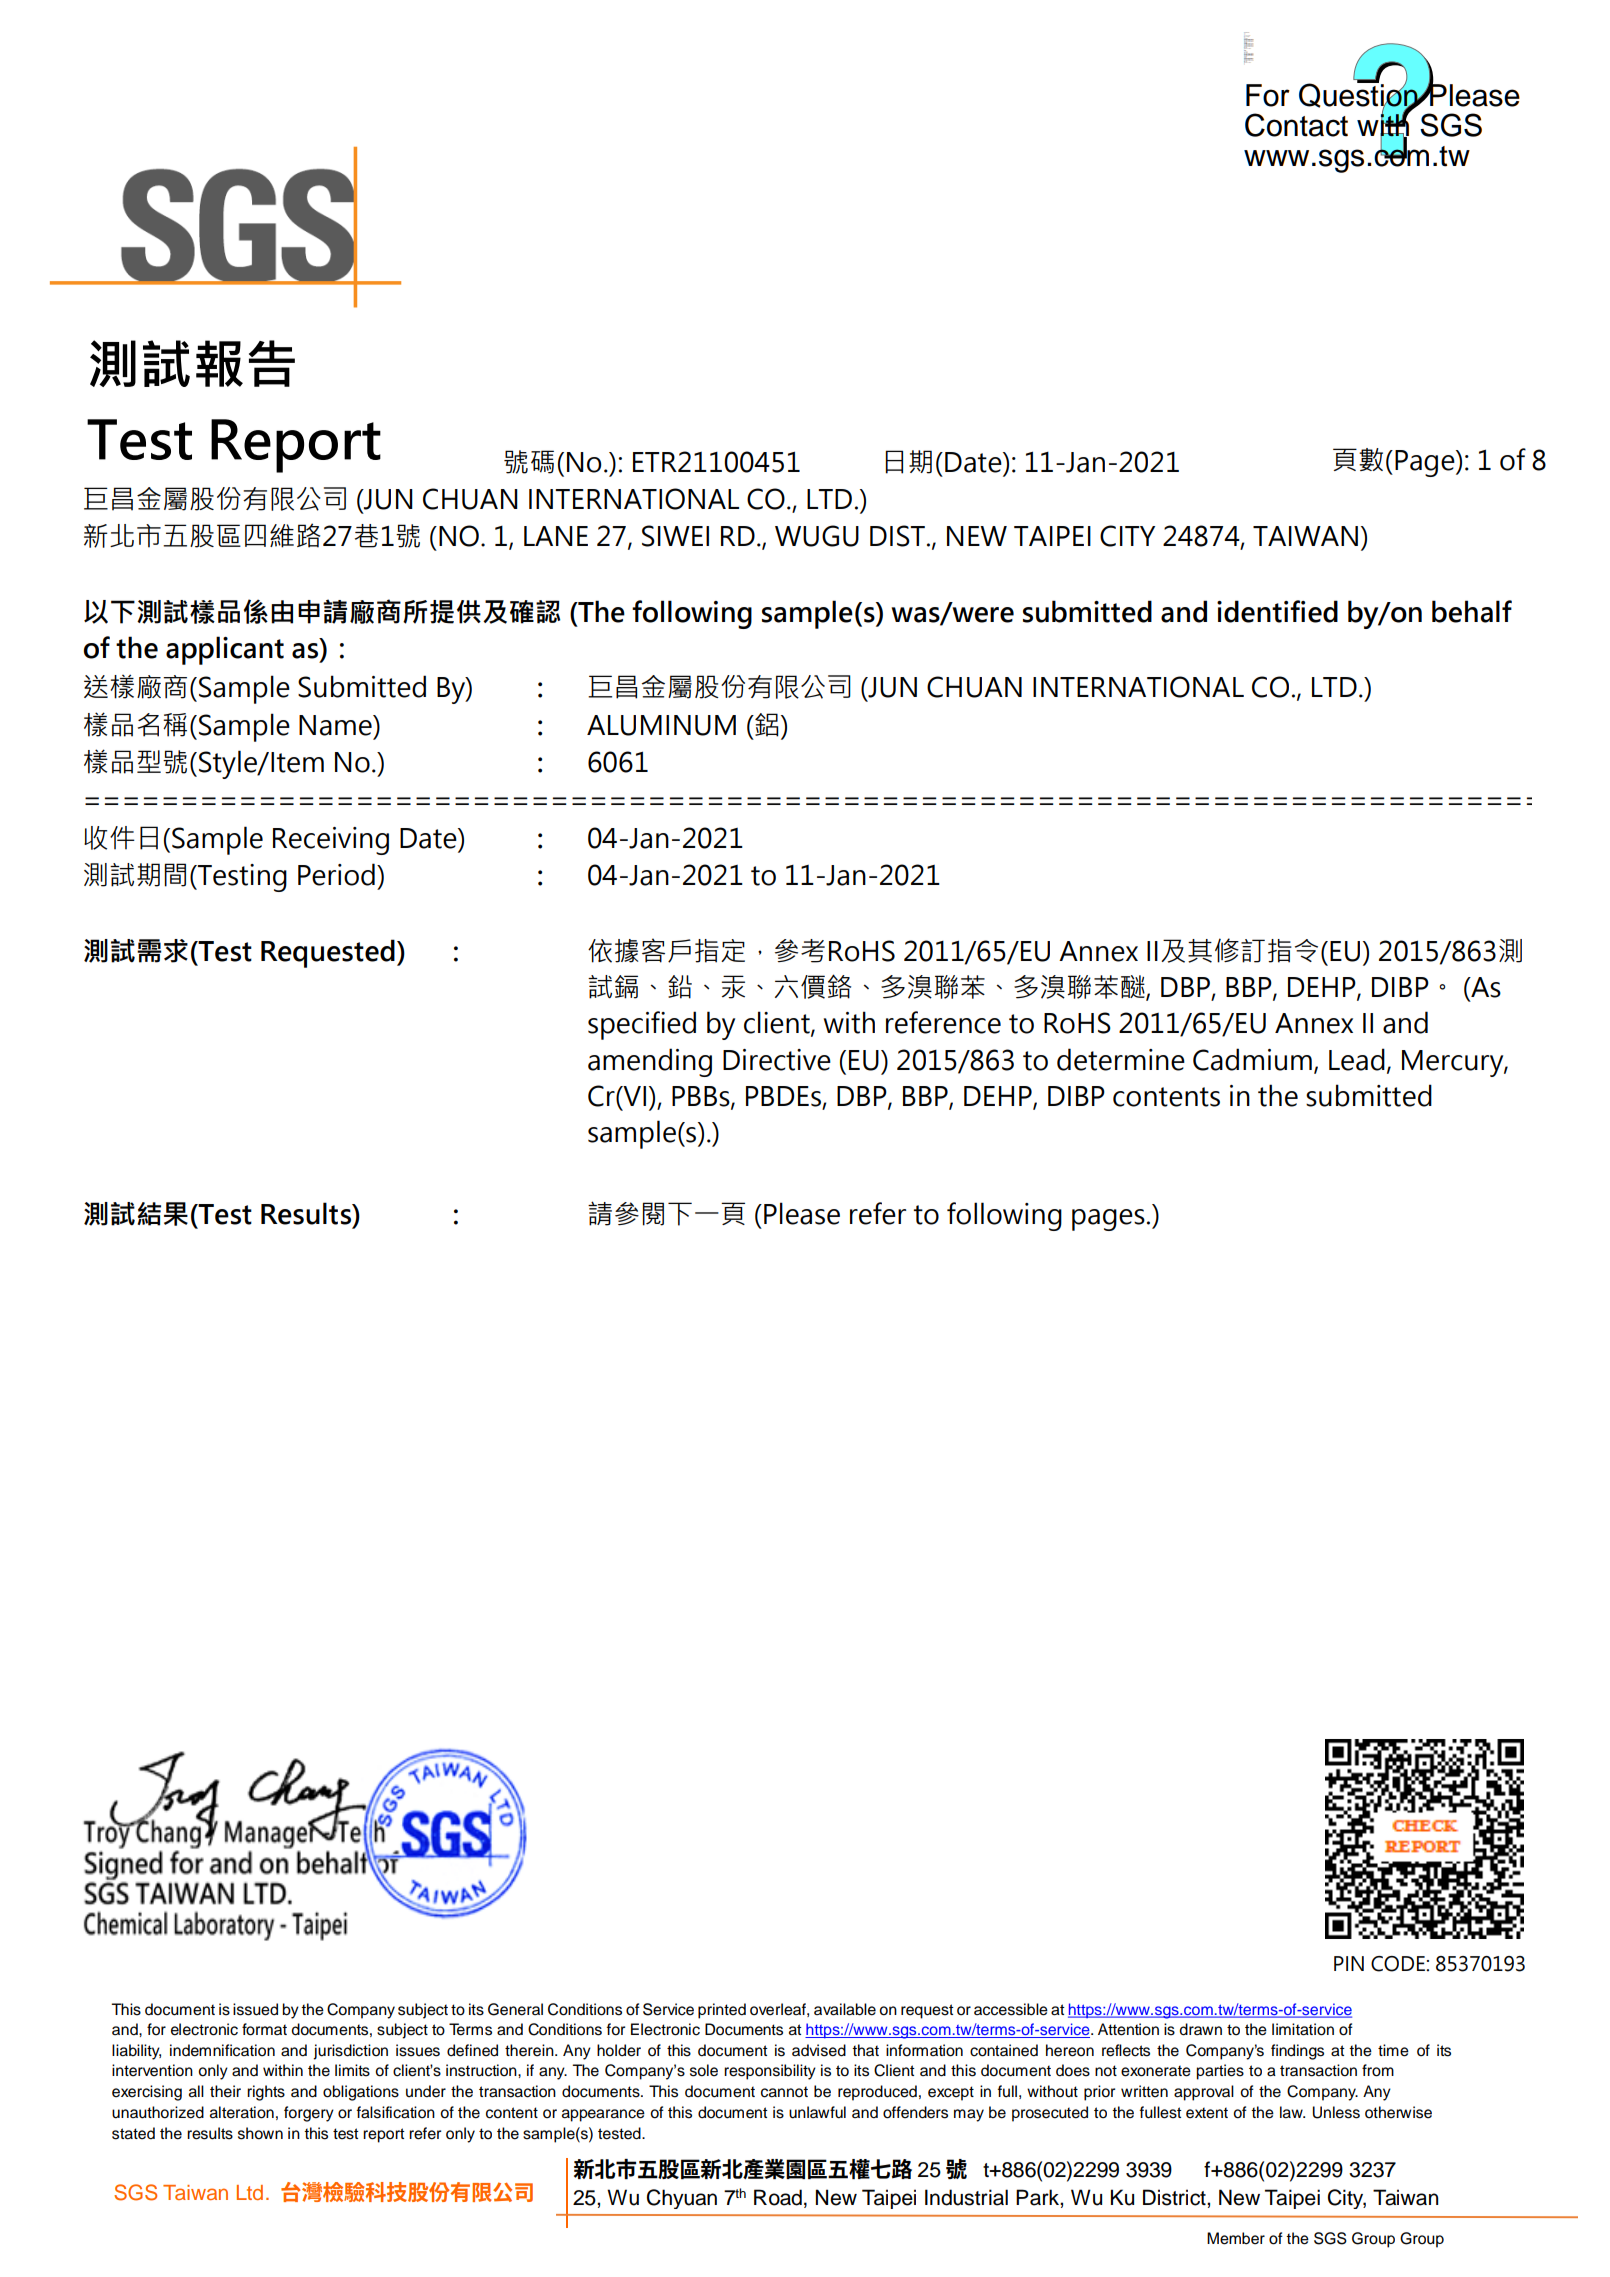 This screenshot has width=1610, height=2277. Describe the element at coordinates (722, 2011) in the screenshot. I see `printed` at that location.
